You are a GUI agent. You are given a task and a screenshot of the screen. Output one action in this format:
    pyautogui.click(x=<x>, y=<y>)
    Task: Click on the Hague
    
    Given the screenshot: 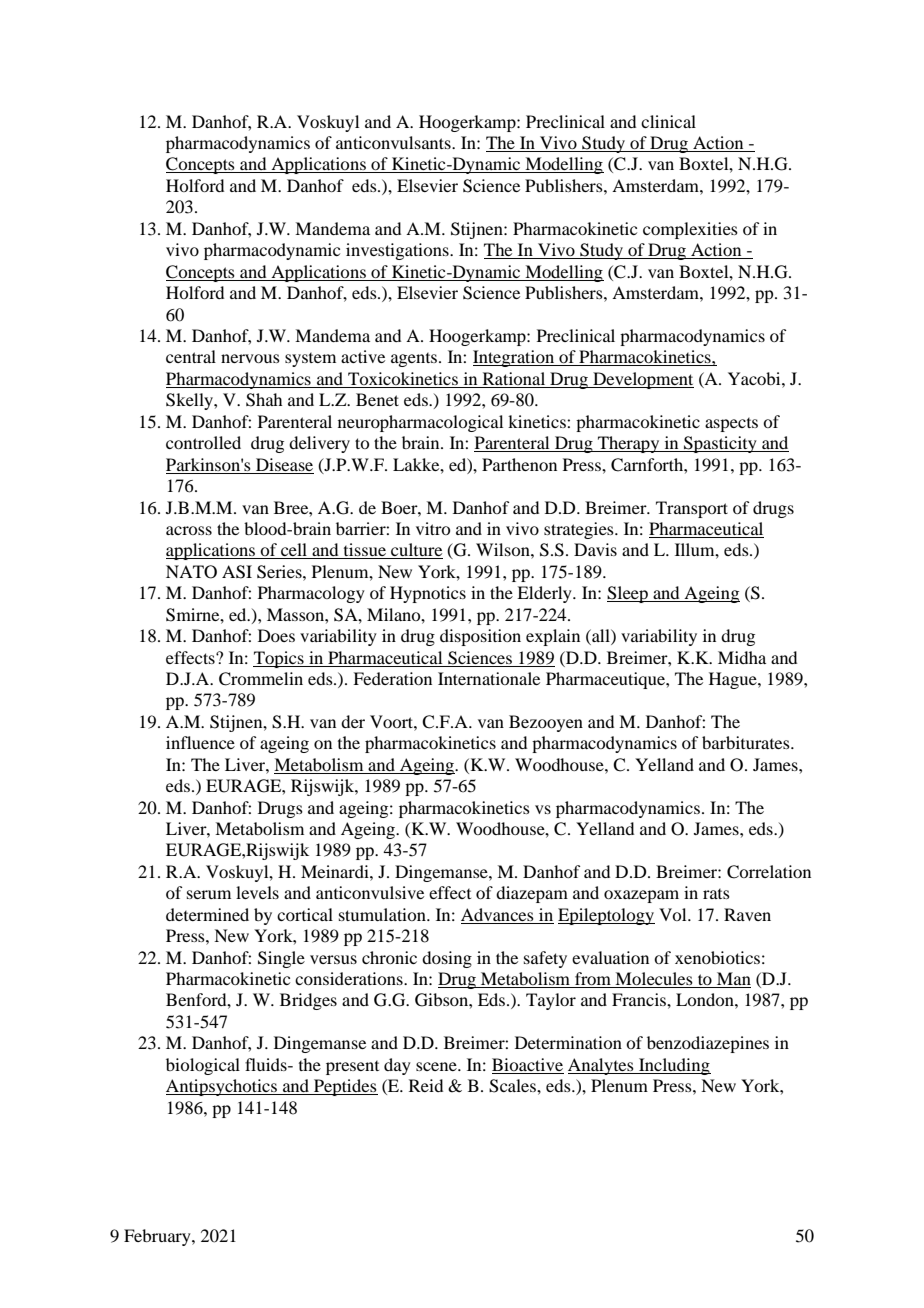 What is the action you would take?
    pyautogui.click(x=734, y=680)
